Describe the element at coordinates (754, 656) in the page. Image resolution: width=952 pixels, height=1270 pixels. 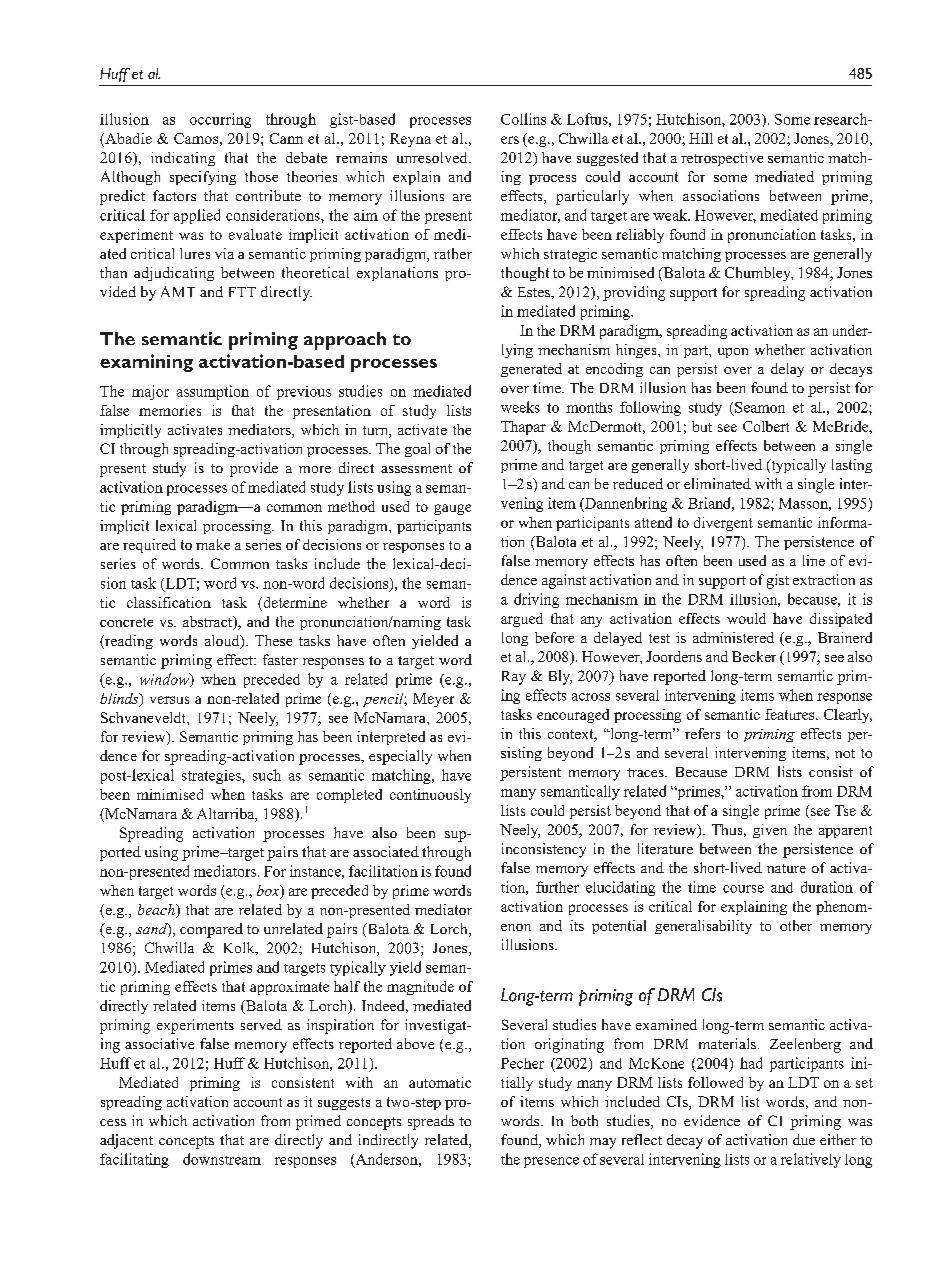
I see `Becker` at that location.
